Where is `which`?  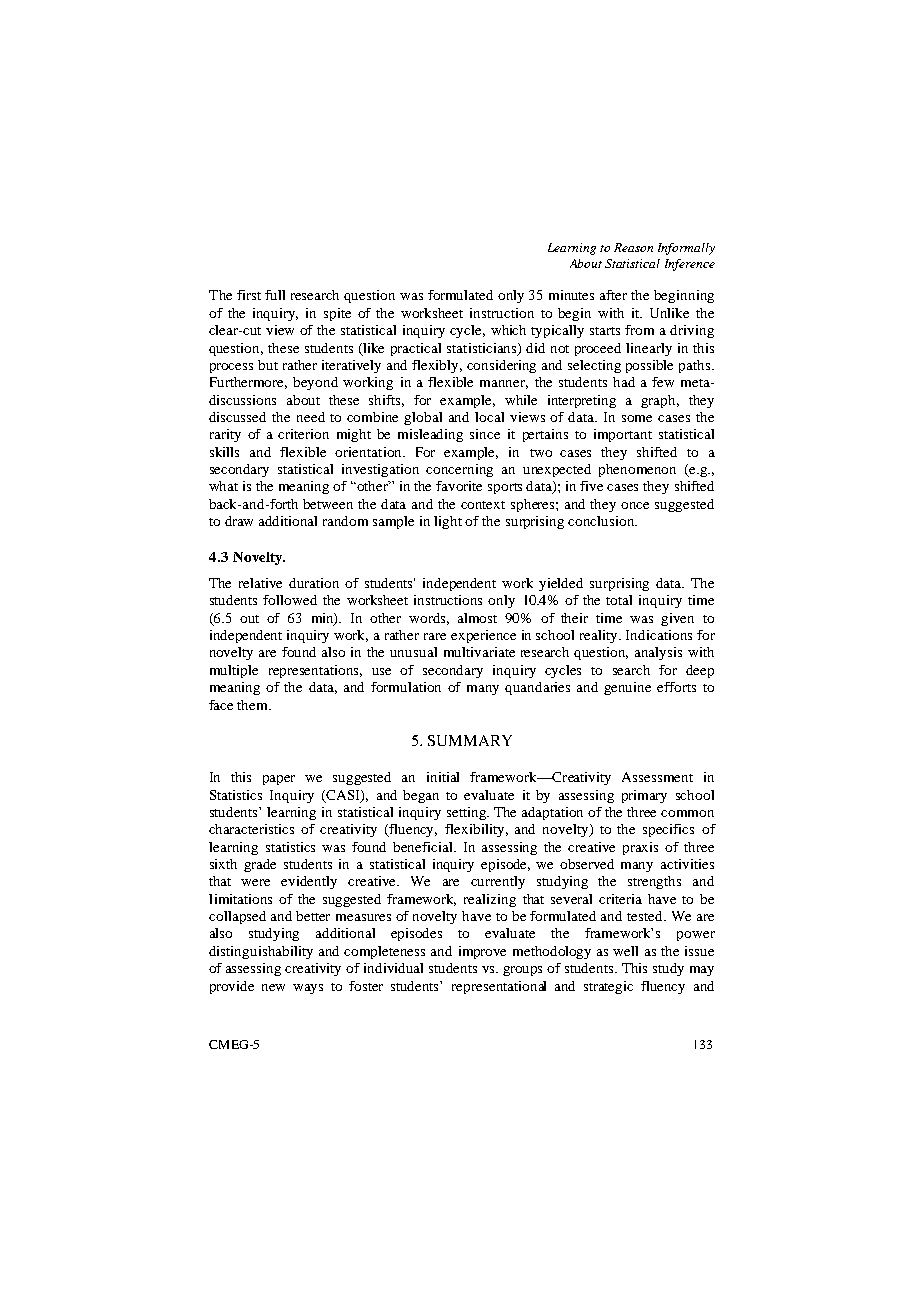
which is located at coordinates (508, 330).
